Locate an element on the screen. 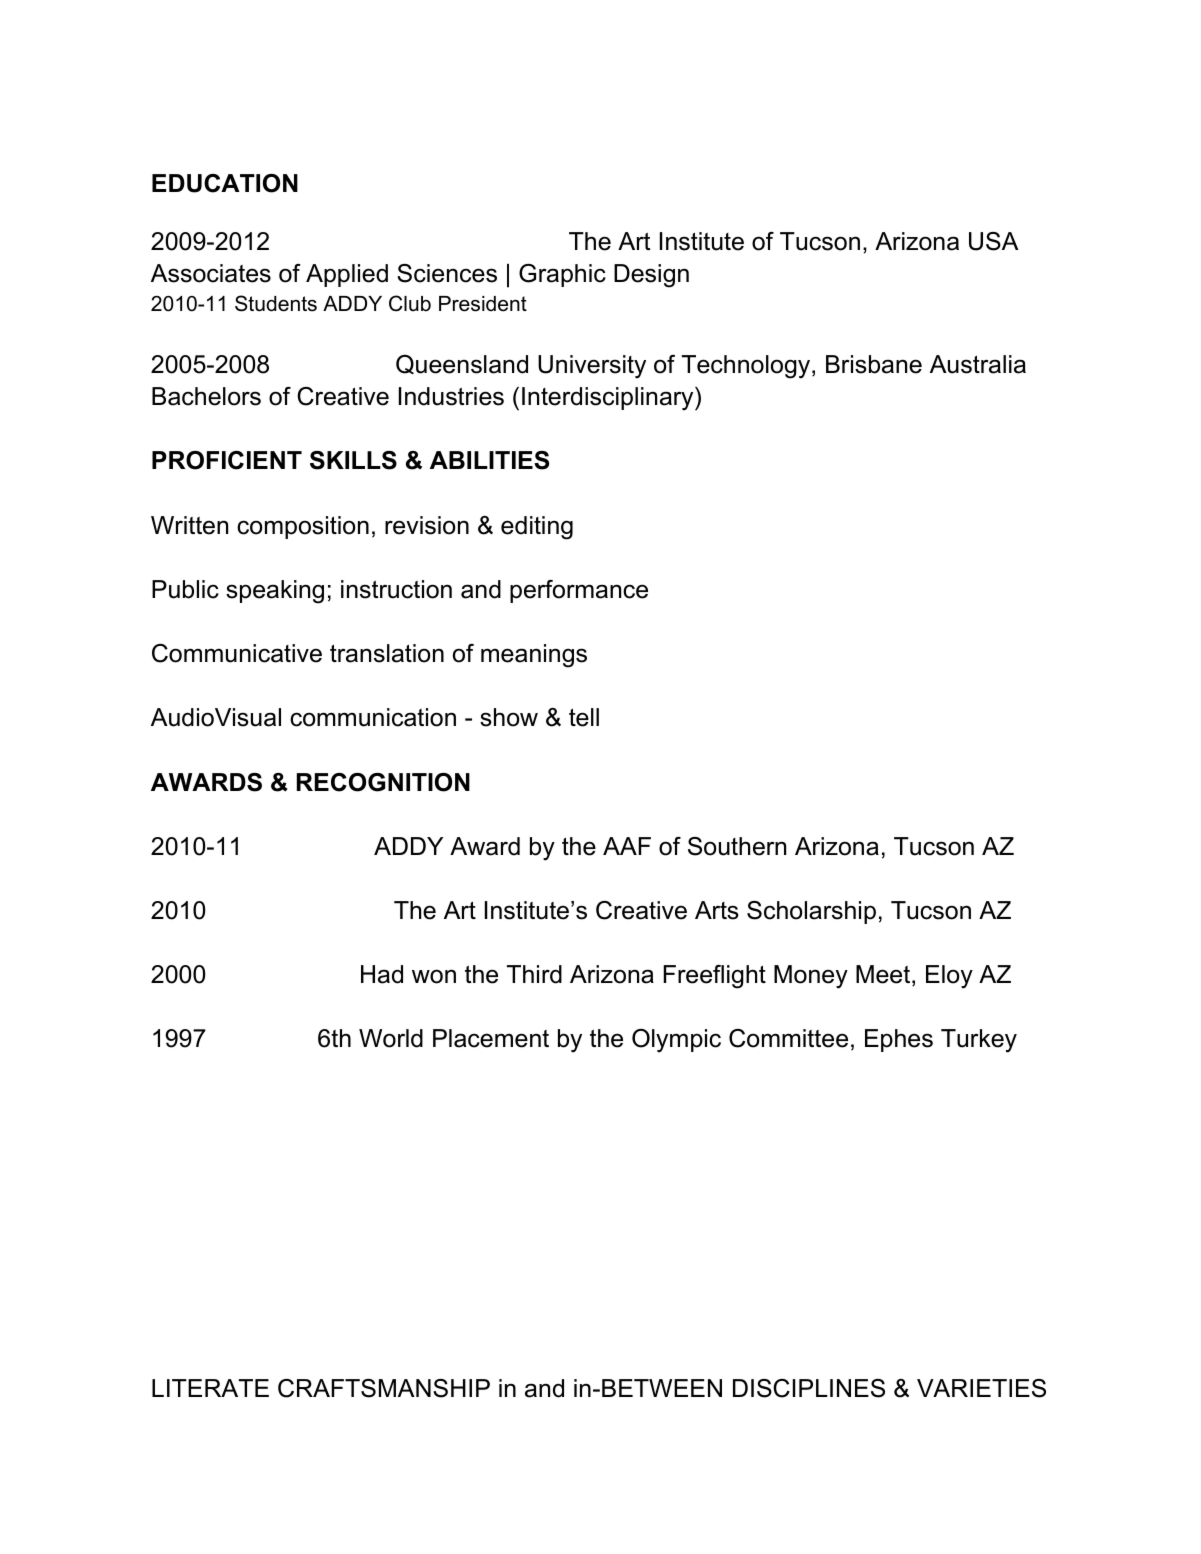 Image resolution: width=1201 pixels, height=1554 pixels. World is located at coordinates (391, 1038).
